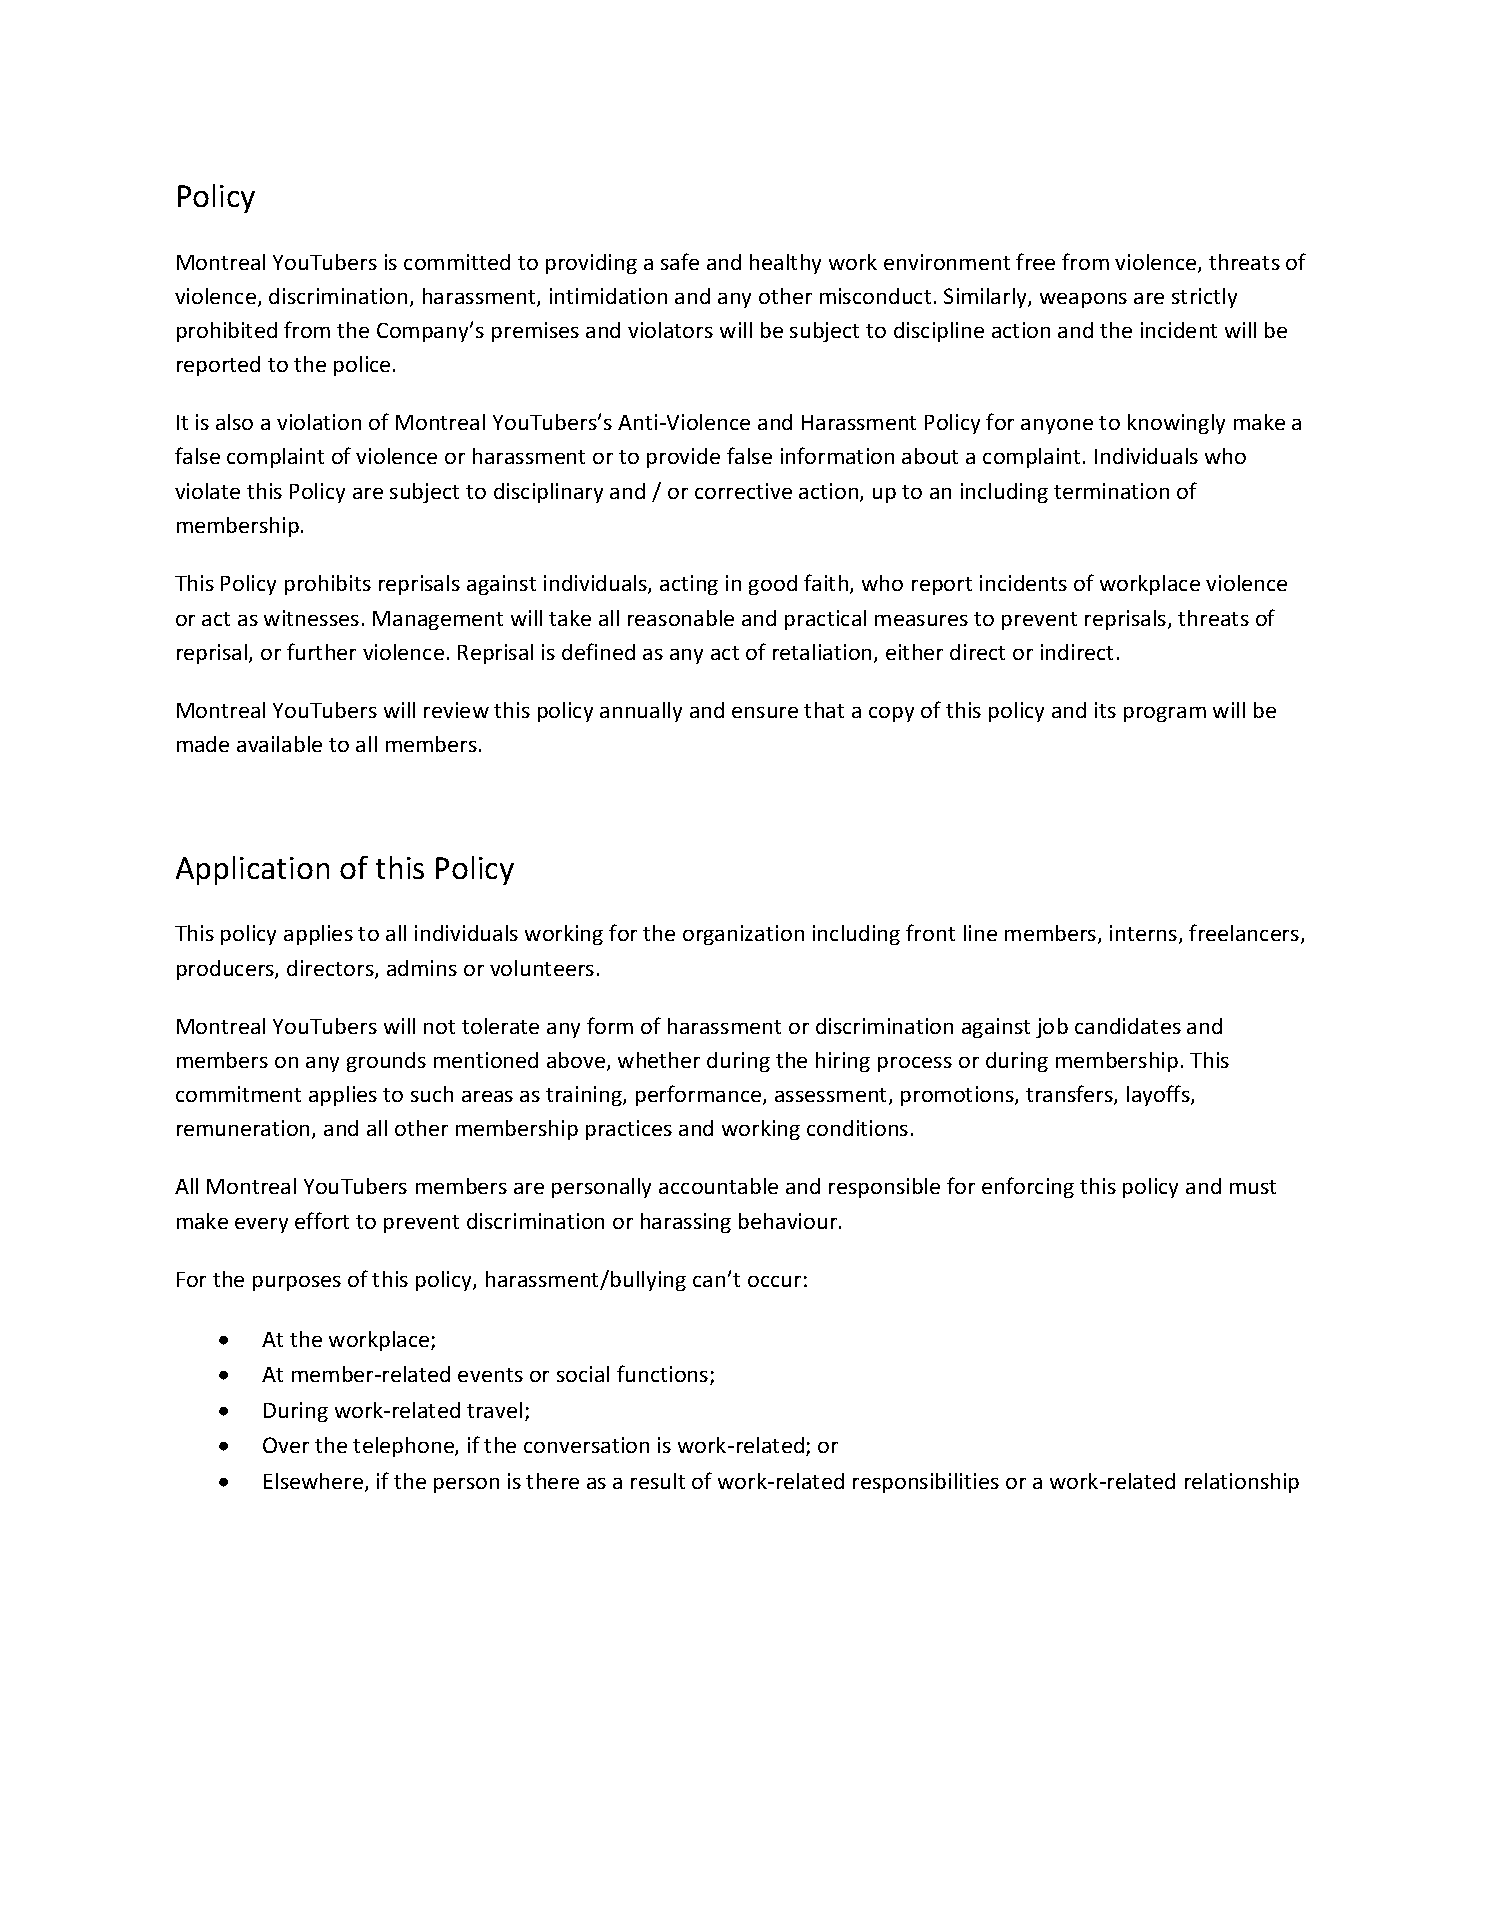 The width and height of the image is (1488, 1925). Describe the element at coordinates (227, 332) in the image. I see `prohibited` at that location.
